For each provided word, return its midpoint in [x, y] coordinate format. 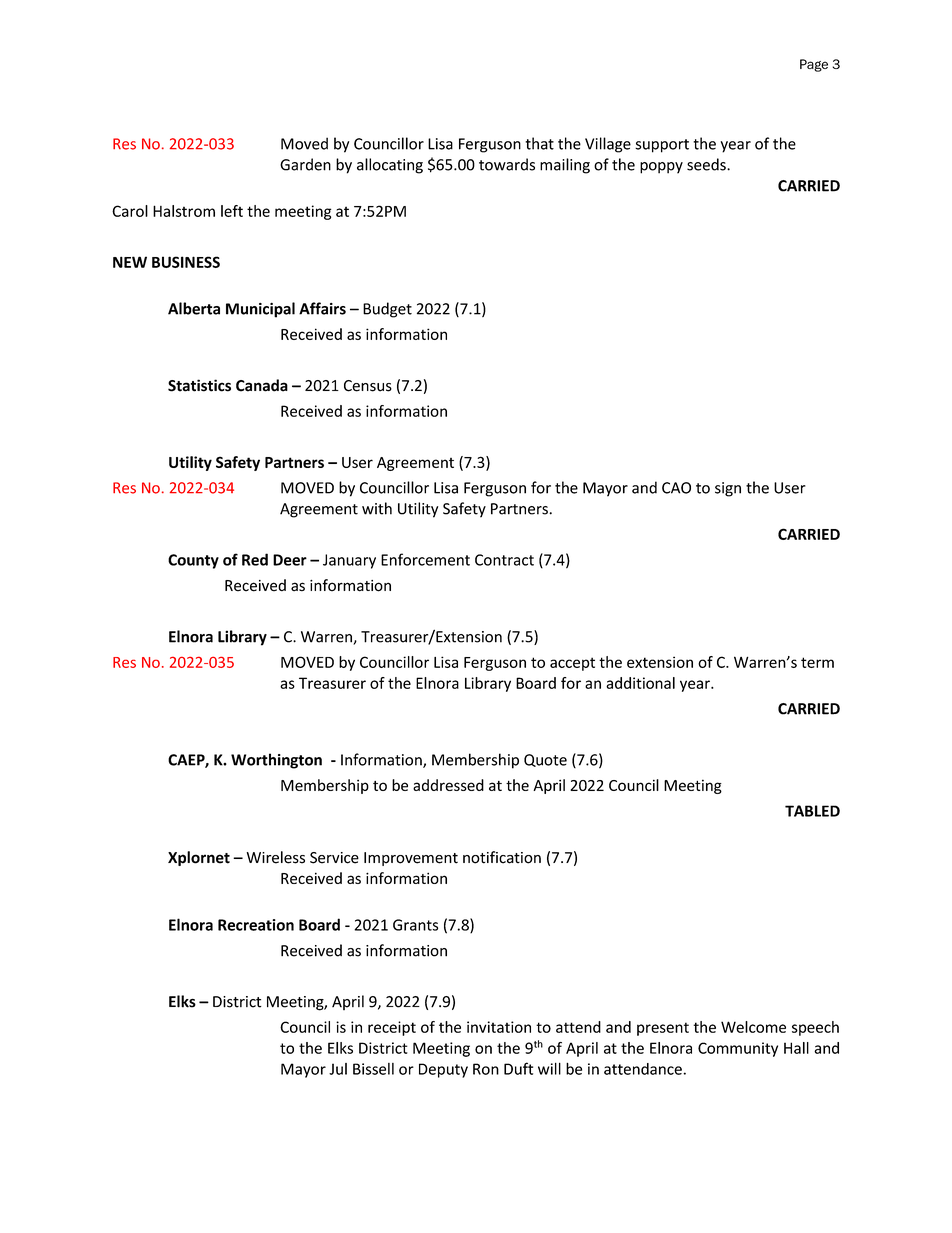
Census [368, 386]
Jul [338, 1069]
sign [728, 489]
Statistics [199, 385]
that [539, 143]
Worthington [276, 761]
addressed [448, 785]
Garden [305, 164]
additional [640, 683]
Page [814, 65]
